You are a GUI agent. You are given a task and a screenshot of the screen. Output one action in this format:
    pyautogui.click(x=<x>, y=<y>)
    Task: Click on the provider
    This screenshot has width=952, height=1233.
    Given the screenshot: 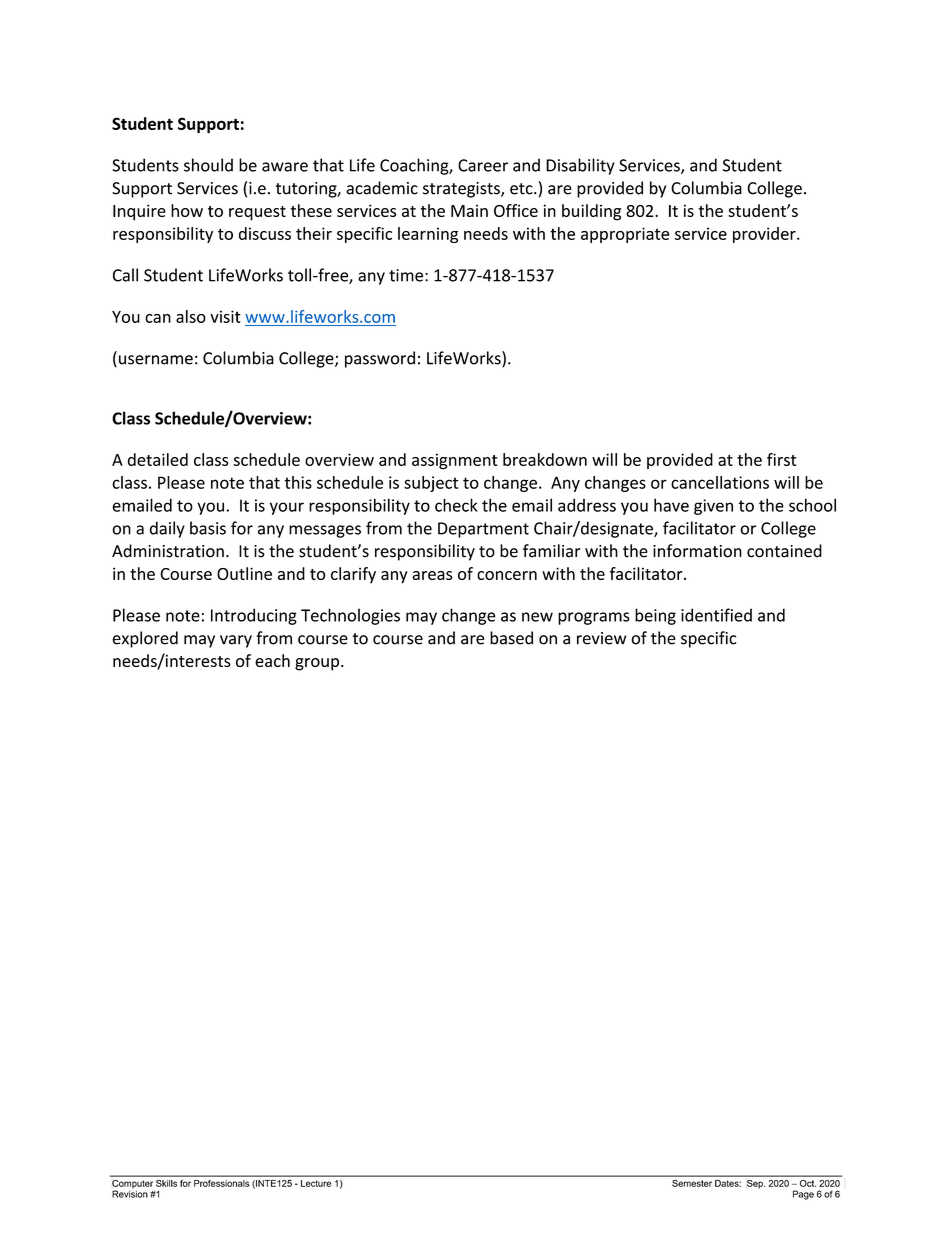 What is the action you would take?
    pyautogui.click(x=765, y=235)
